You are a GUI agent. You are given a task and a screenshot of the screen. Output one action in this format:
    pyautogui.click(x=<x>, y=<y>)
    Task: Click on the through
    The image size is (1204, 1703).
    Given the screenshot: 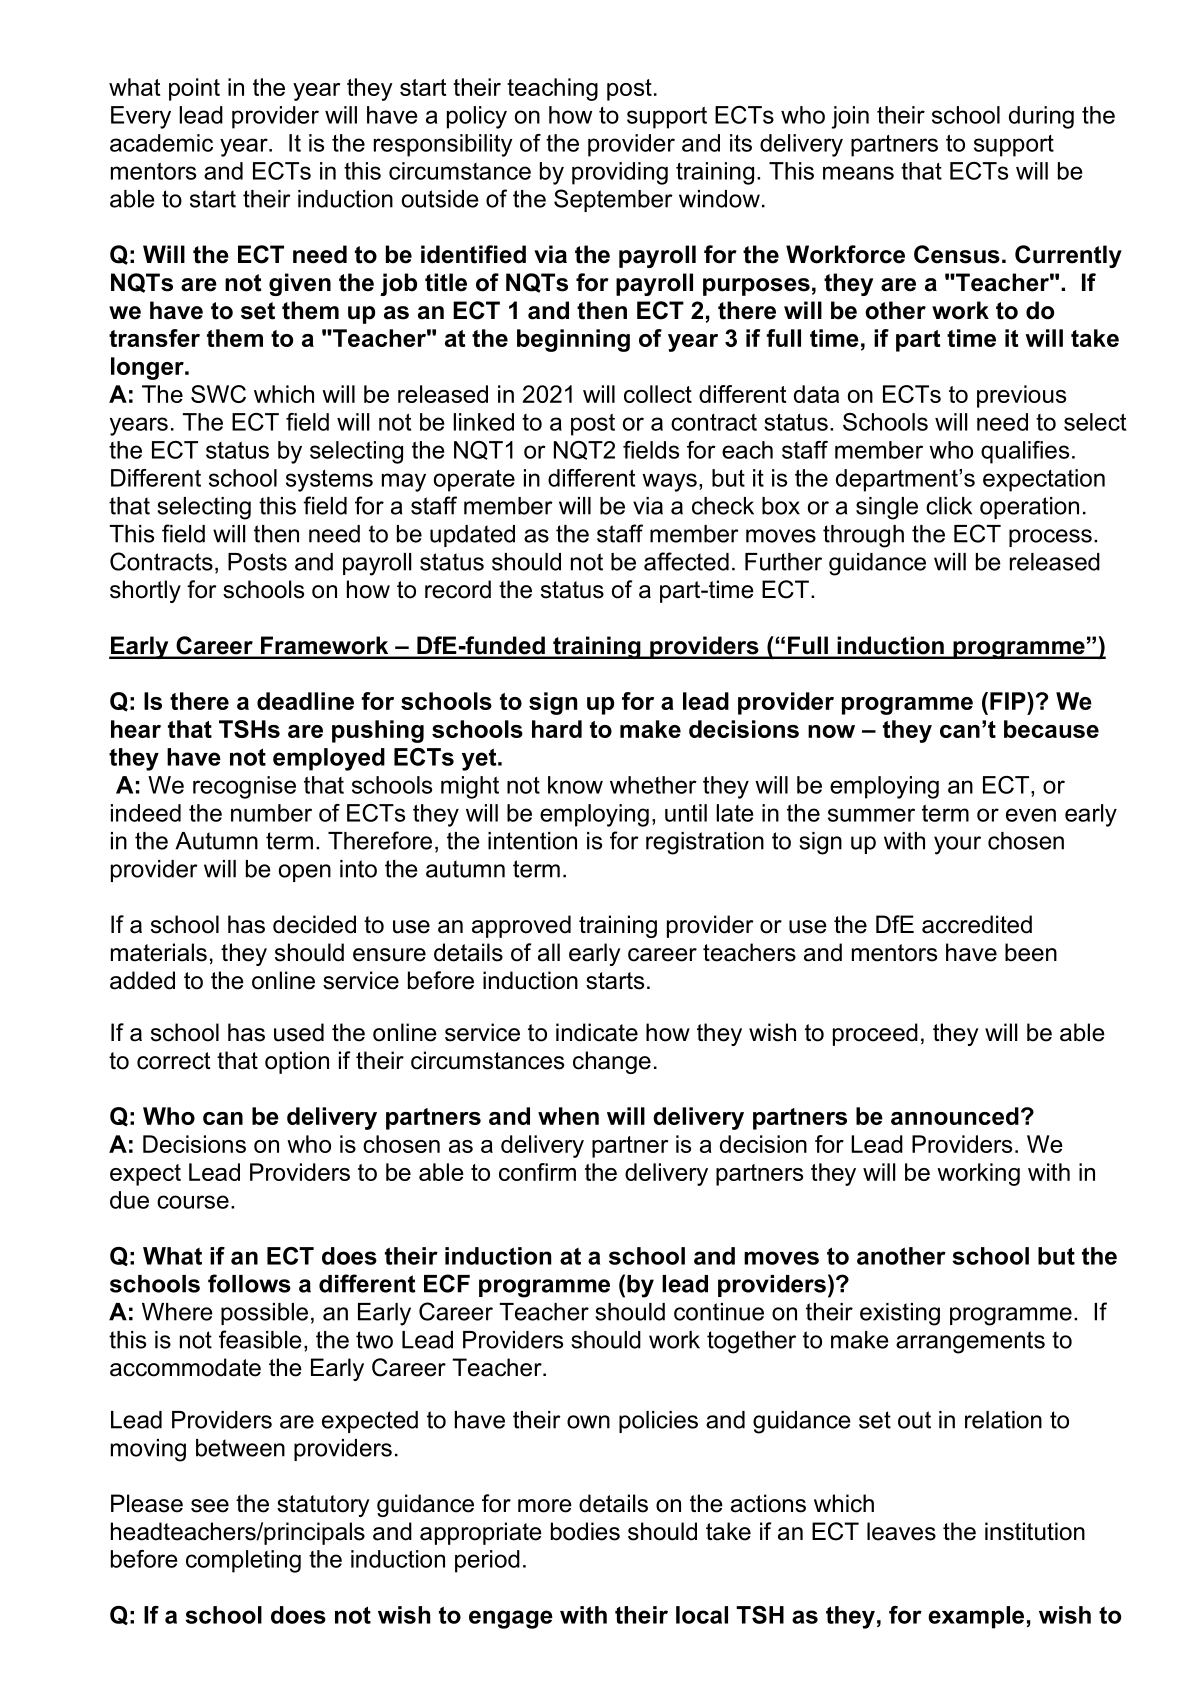 What is the action you would take?
    pyautogui.click(x=863, y=536)
